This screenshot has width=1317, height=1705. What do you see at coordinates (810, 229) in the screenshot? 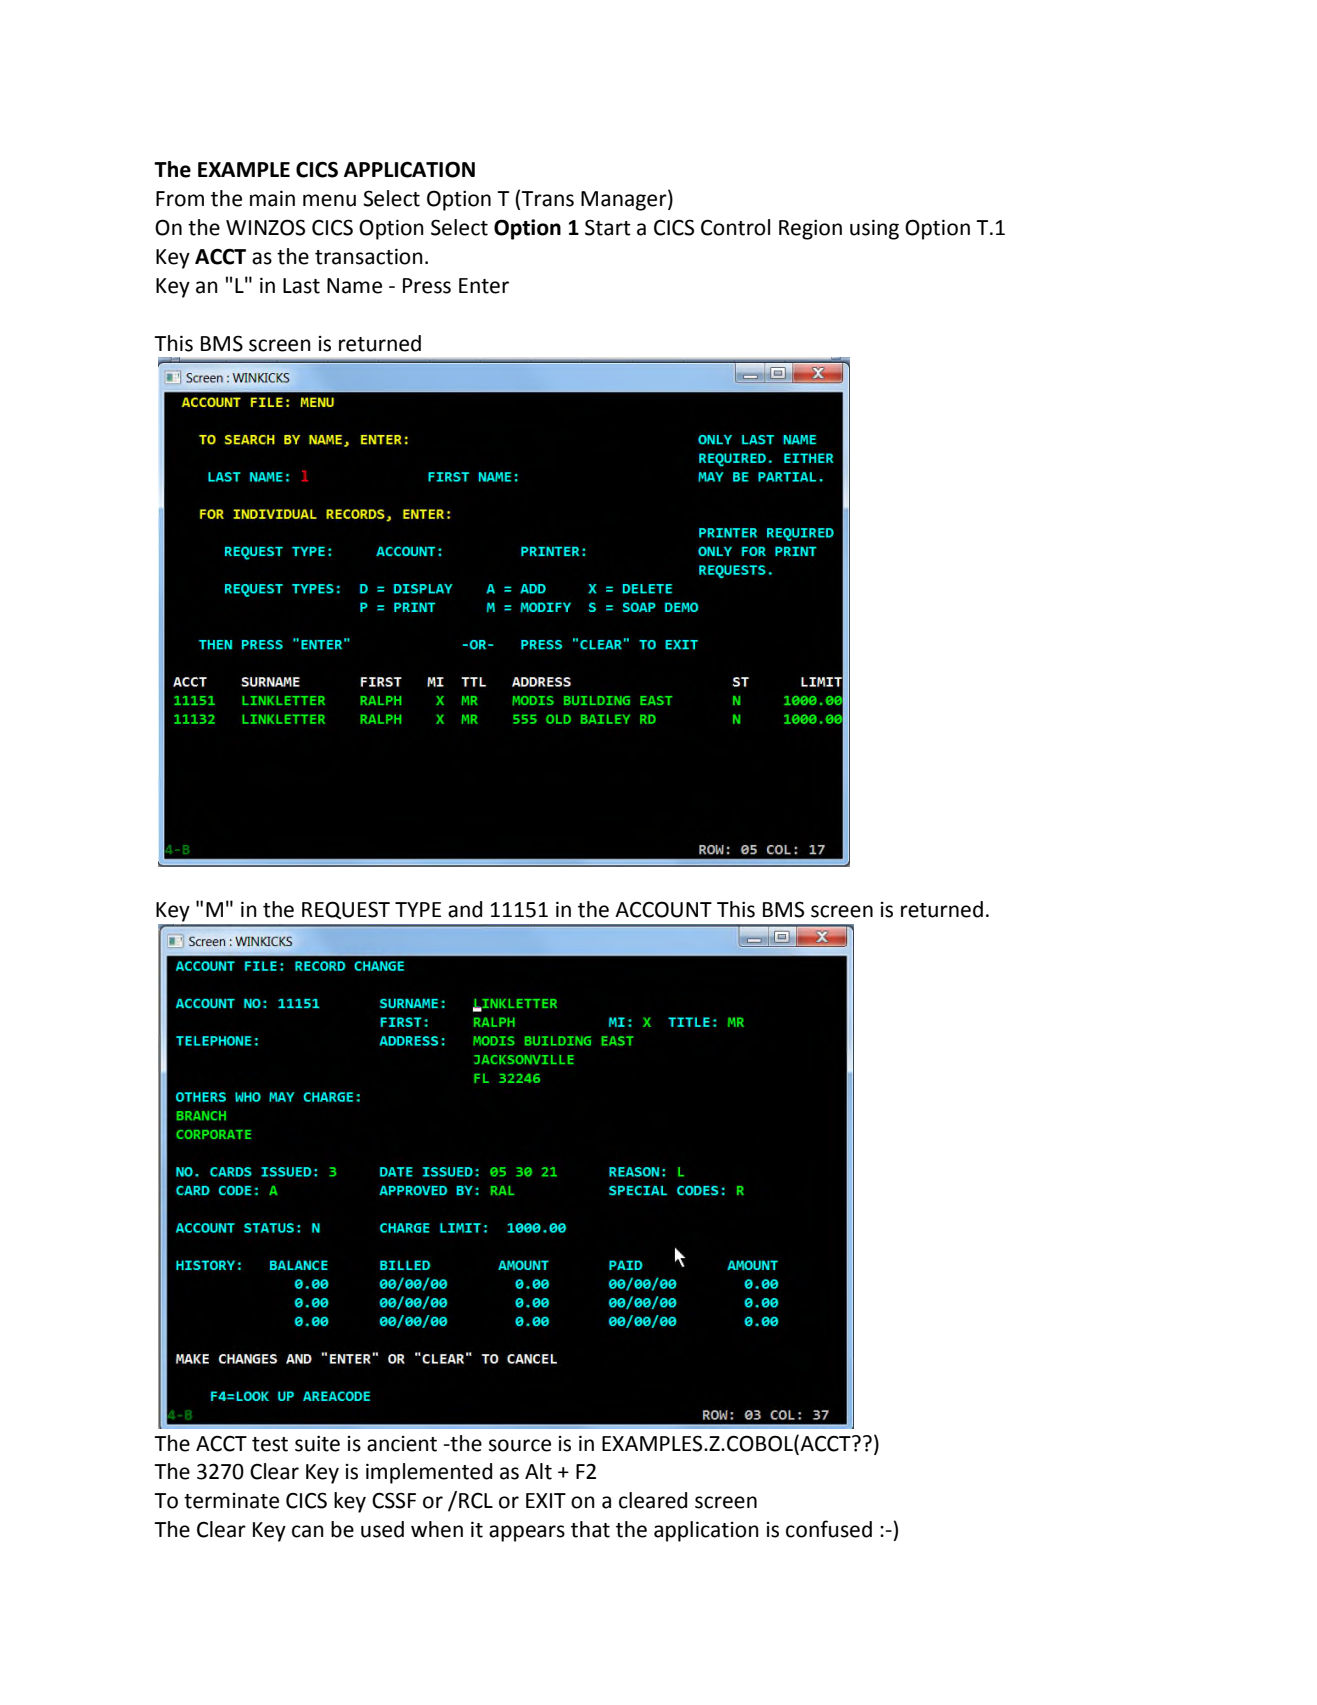
I see `Region` at bounding box center [810, 229].
